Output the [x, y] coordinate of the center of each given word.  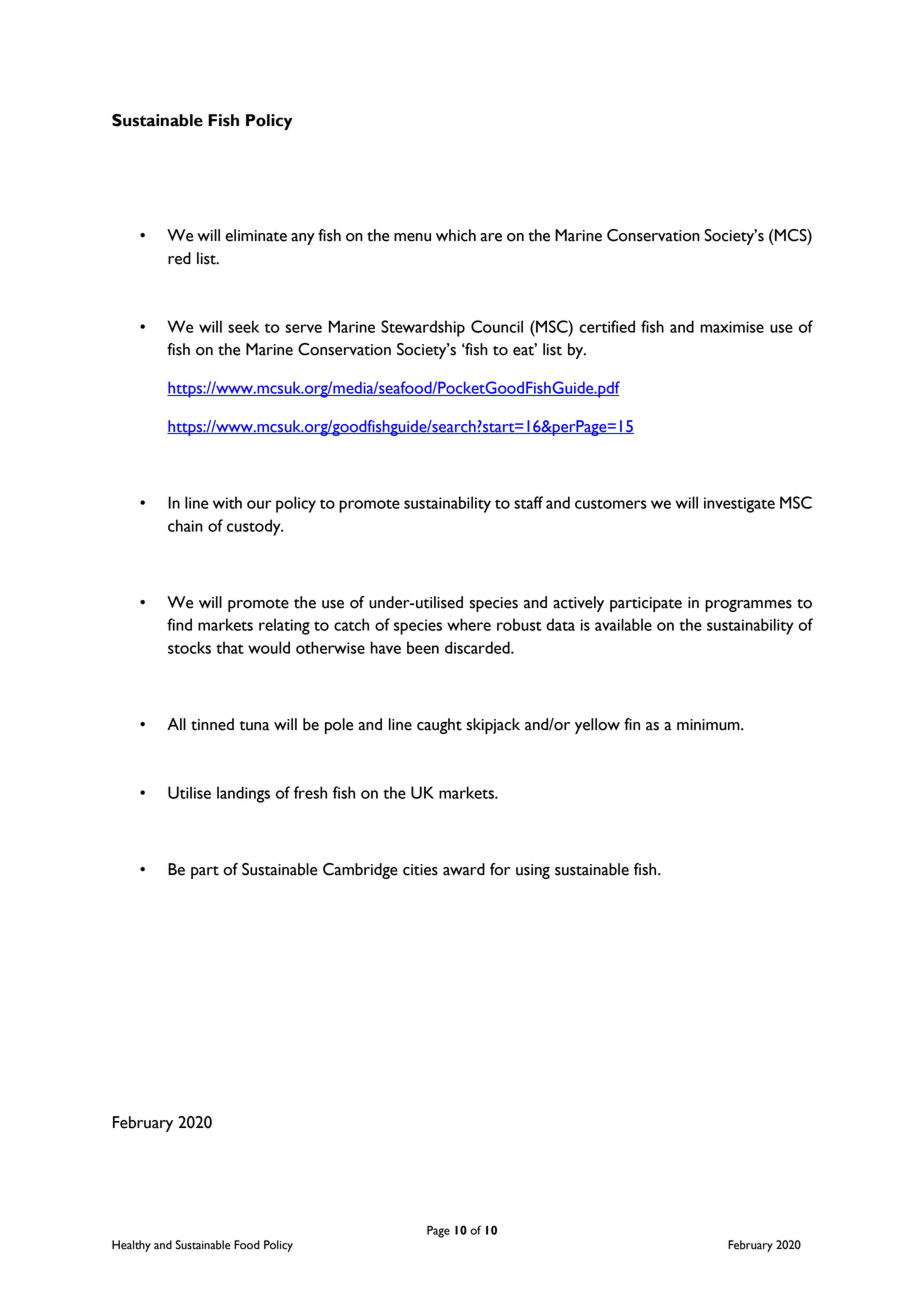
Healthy [131, 1246]
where [469, 624]
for [500, 869]
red [179, 258]
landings [243, 794]
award [464, 869]
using [533, 871]
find [179, 624]
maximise [732, 327]
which [456, 235]
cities [420, 870]
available [623, 624]
